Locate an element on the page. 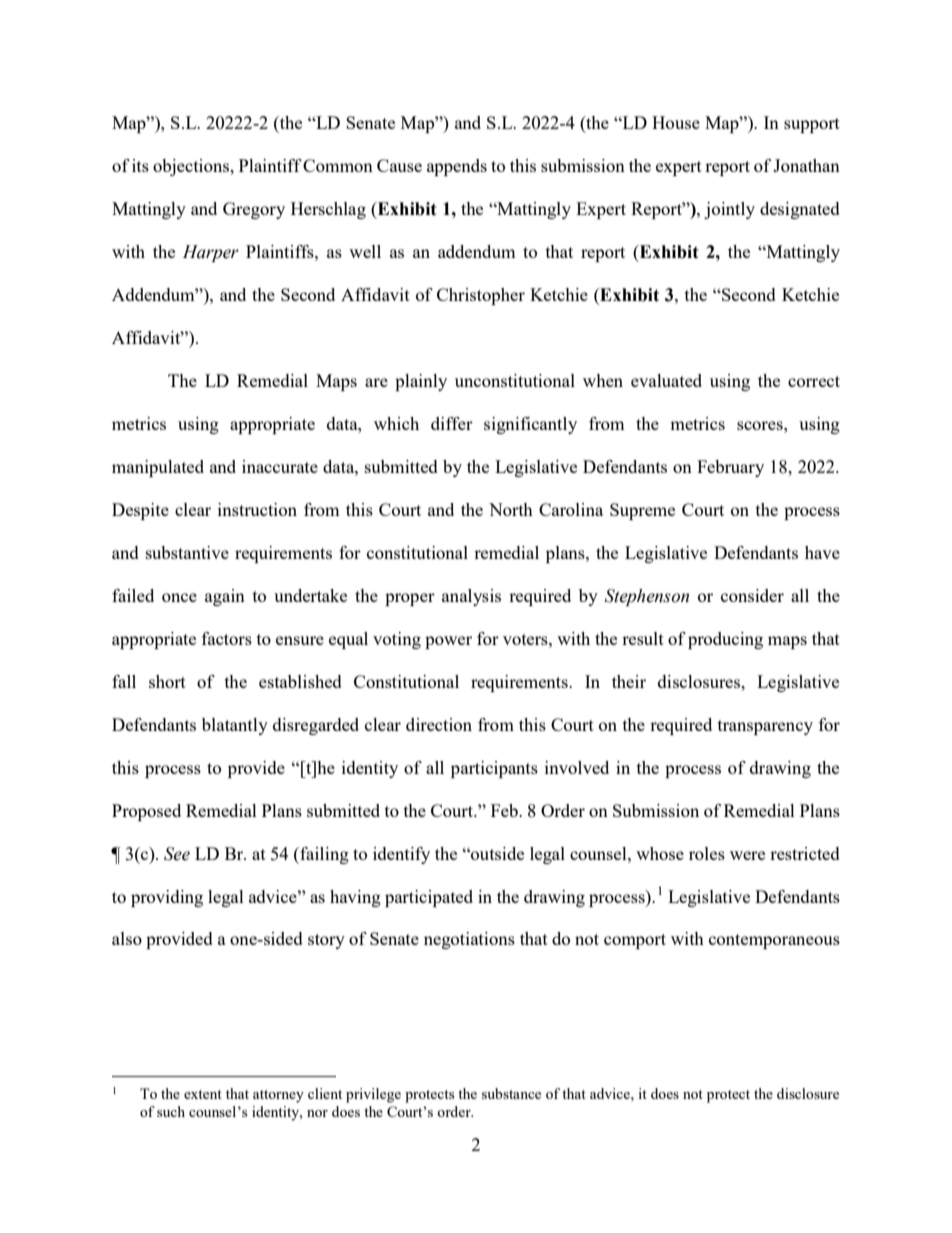 This image has height=1233, width=952. substance is located at coordinates (511, 1093).
